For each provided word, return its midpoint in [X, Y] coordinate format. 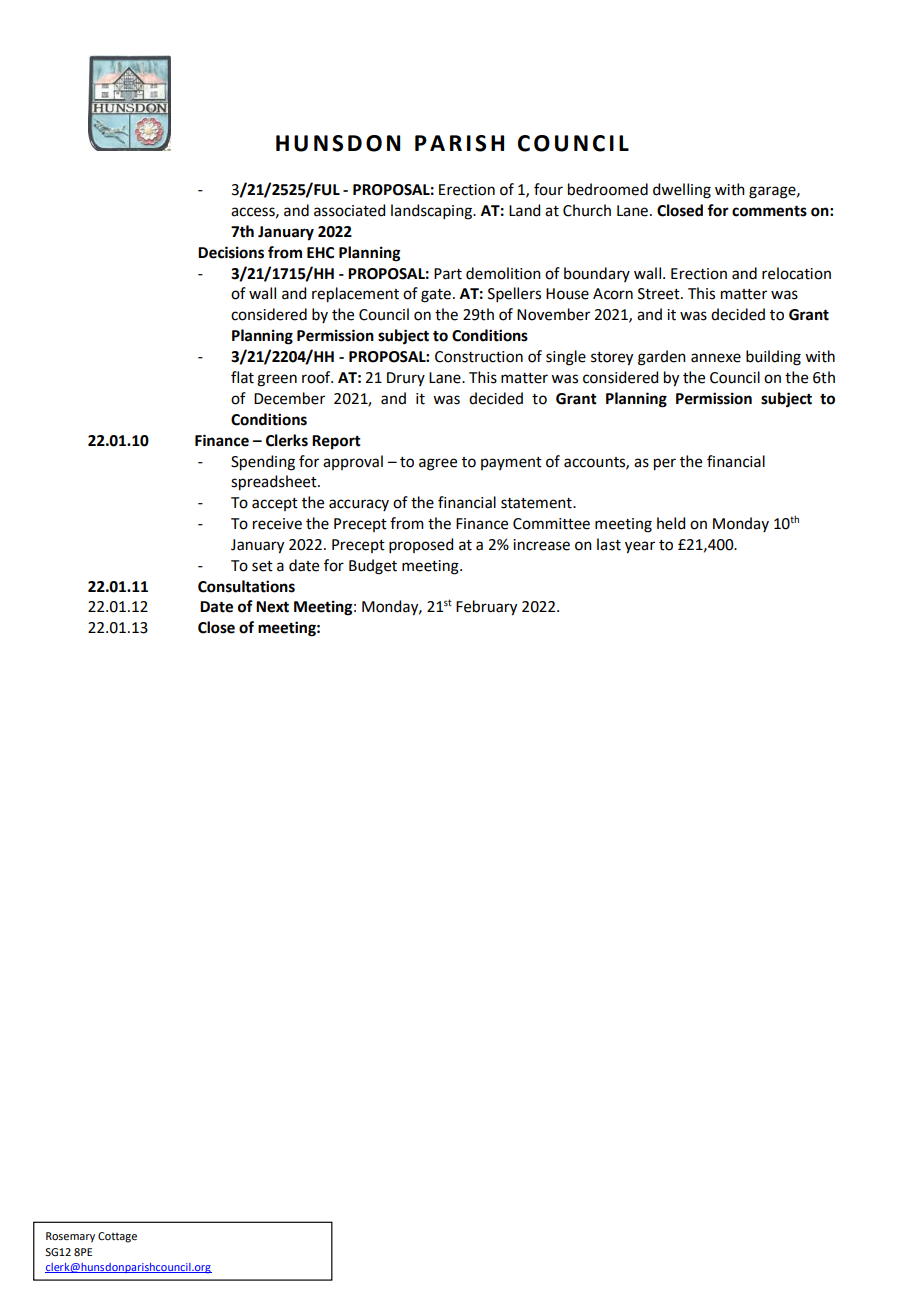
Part [448, 274]
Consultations [246, 586]
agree [438, 464]
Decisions [231, 252]
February [486, 608]
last [609, 544]
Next [272, 607]
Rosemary [70, 1237]
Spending [263, 463]
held [671, 523]
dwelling [682, 191]
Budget [373, 567]
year [640, 547]
